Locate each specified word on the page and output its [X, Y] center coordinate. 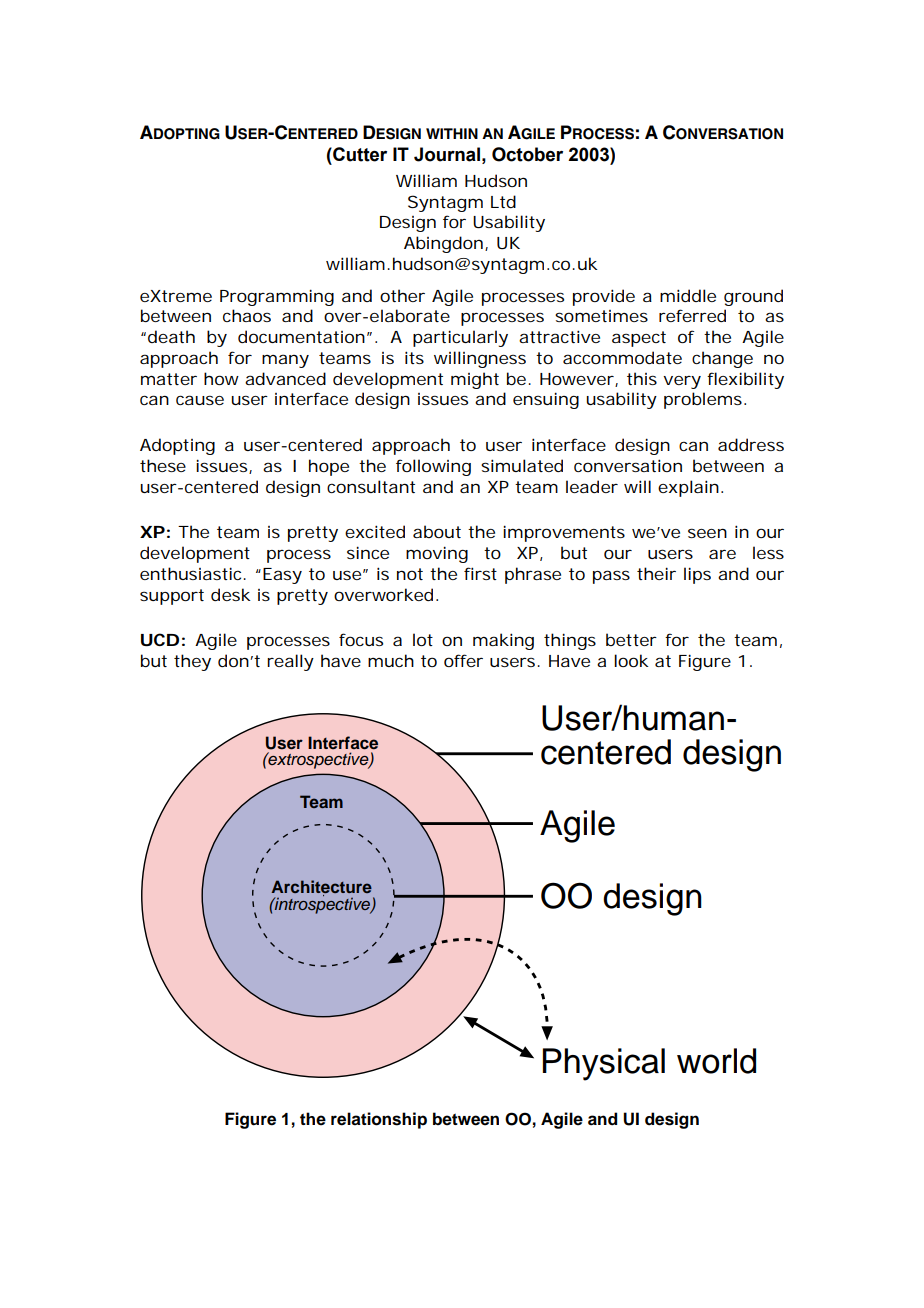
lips [697, 575]
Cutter [359, 154]
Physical [604, 1064]
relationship [379, 1120]
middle [688, 295]
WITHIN [452, 133]
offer [463, 660]
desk [231, 594]
